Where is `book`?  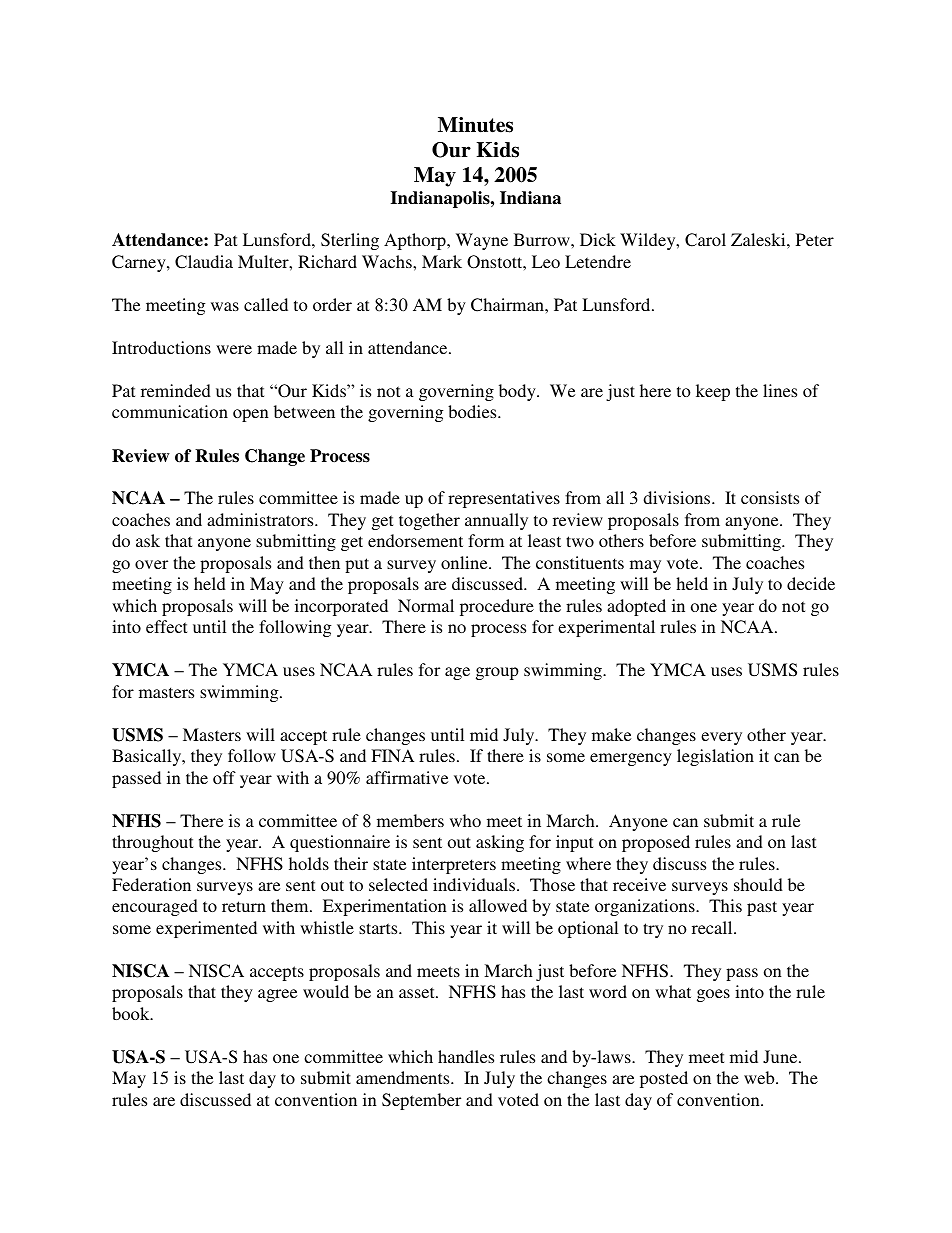
book is located at coordinates (132, 1013).
